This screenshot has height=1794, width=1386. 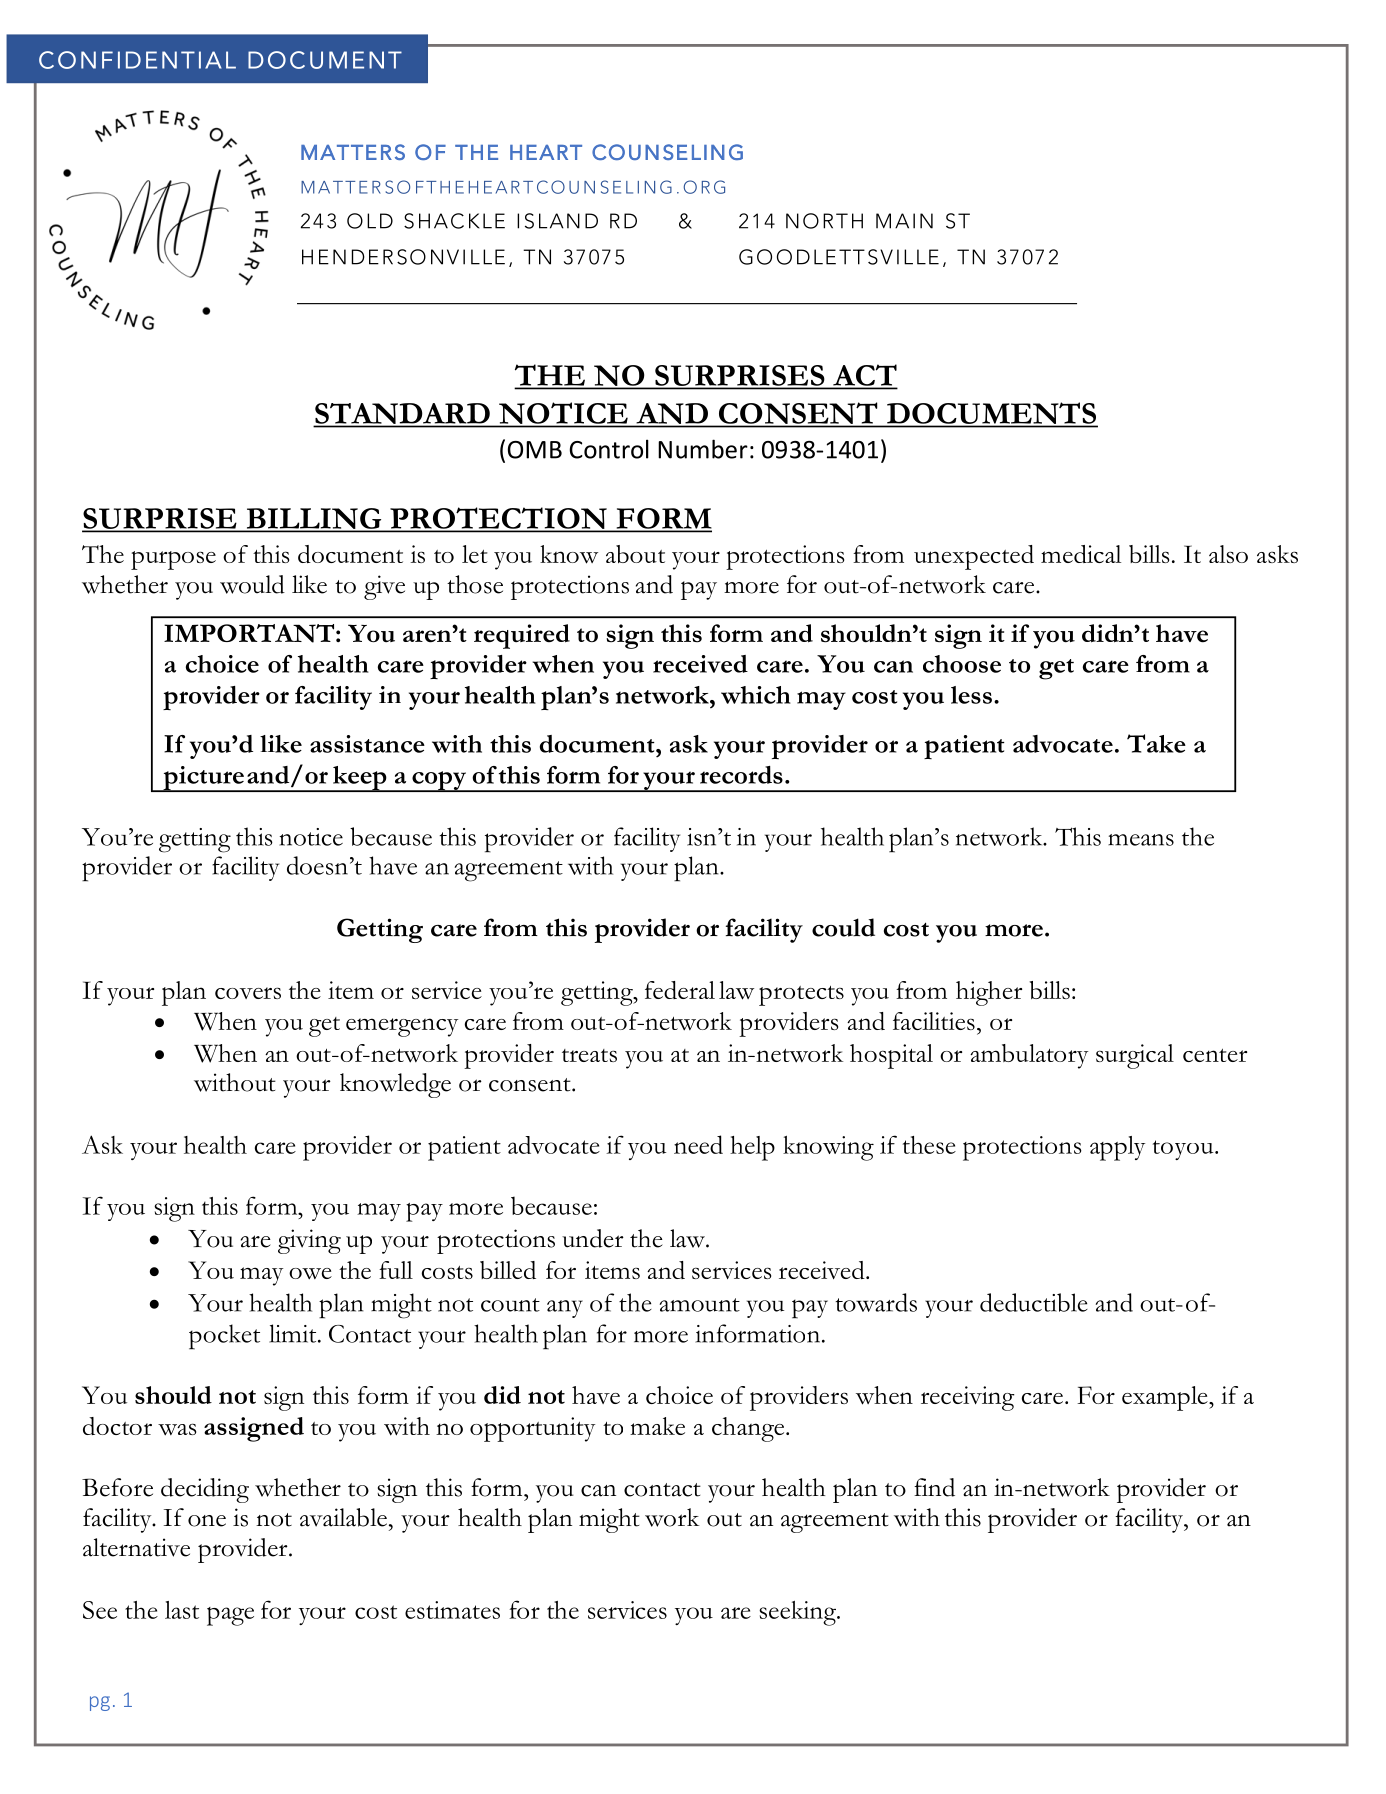 What do you see at coordinates (698, 1144) in the screenshot?
I see `need` at bounding box center [698, 1144].
